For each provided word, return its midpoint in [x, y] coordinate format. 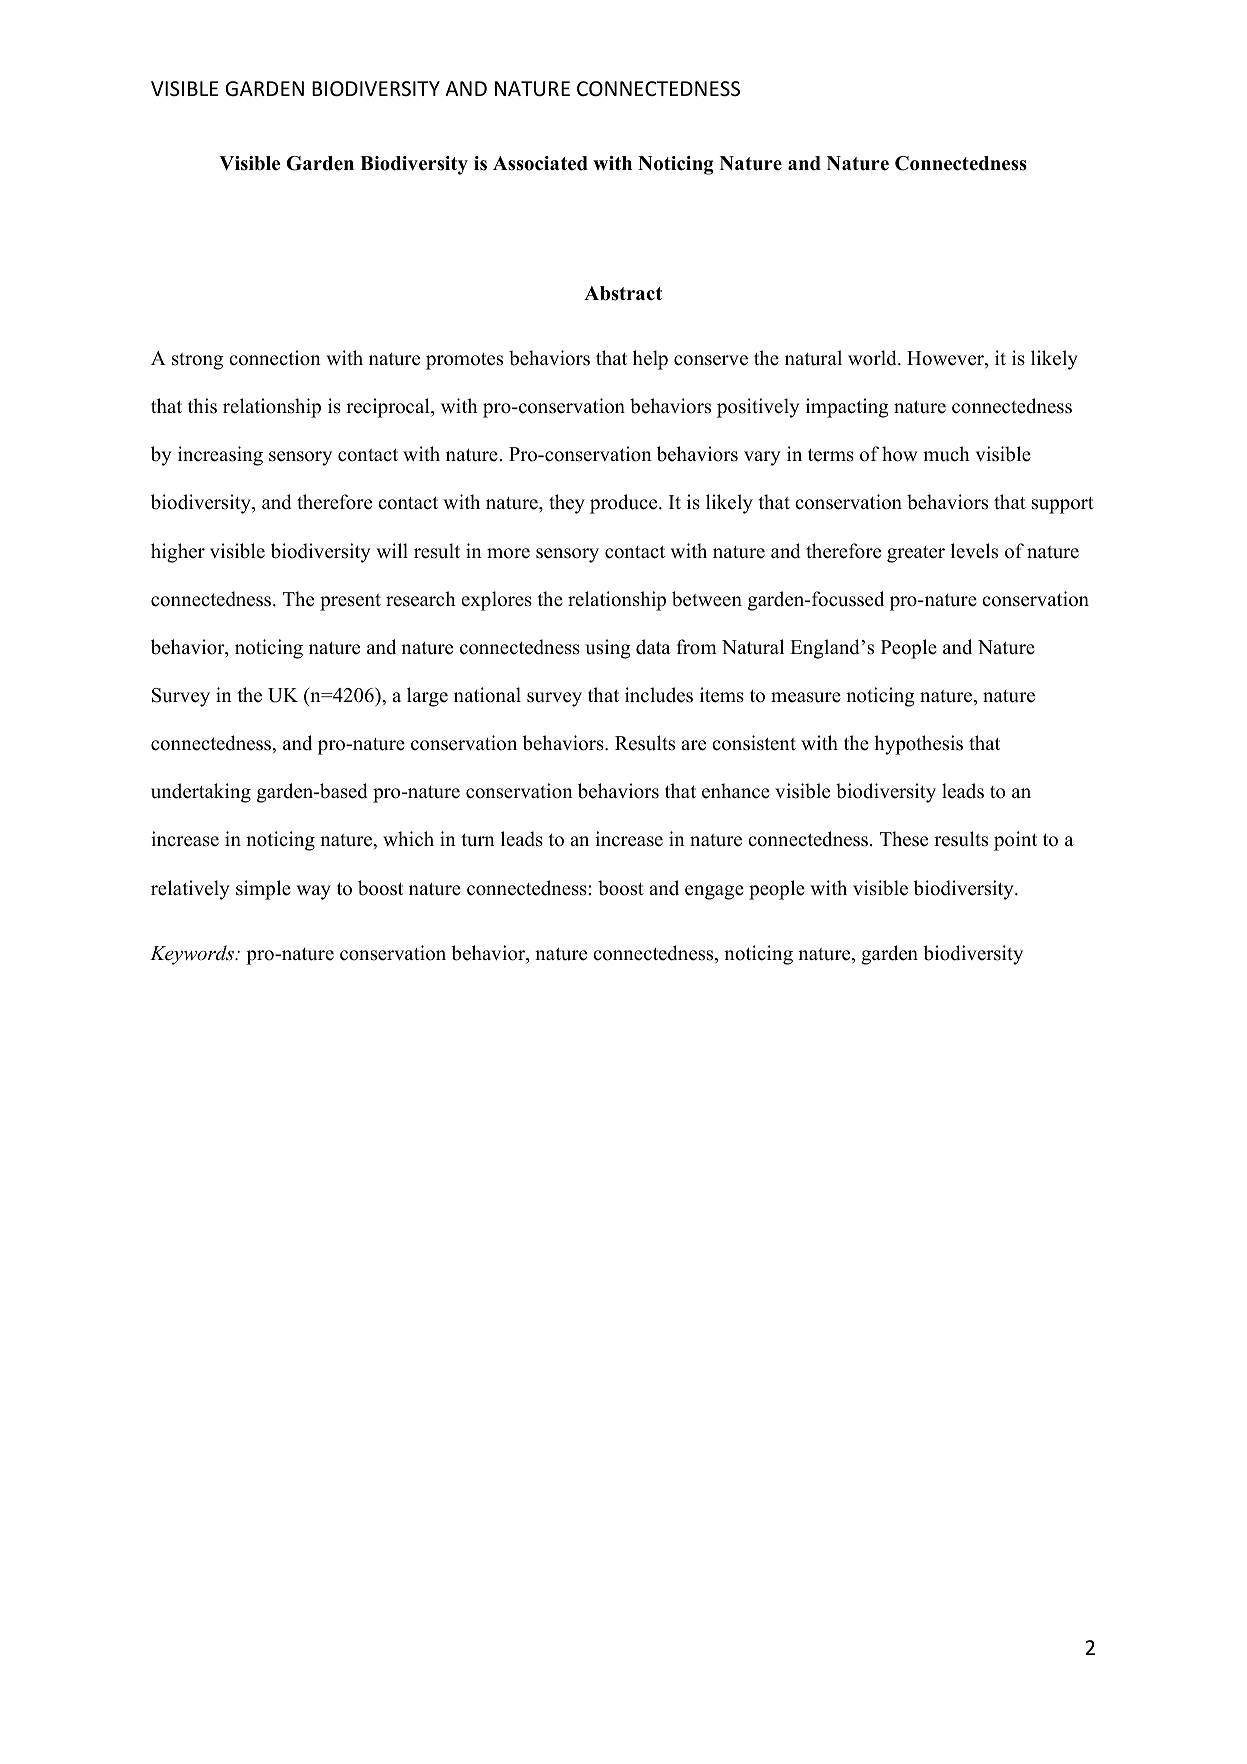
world [873, 358]
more [508, 553]
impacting [847, 408]
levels [974, 551]
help [650, 360]
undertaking [201, 793]
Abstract [623, 293]
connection [275, 358]
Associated [540, 163]
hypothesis [918, 745]
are [693, 745]
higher [178, 553]
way [313, 892]
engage [714, 892]
